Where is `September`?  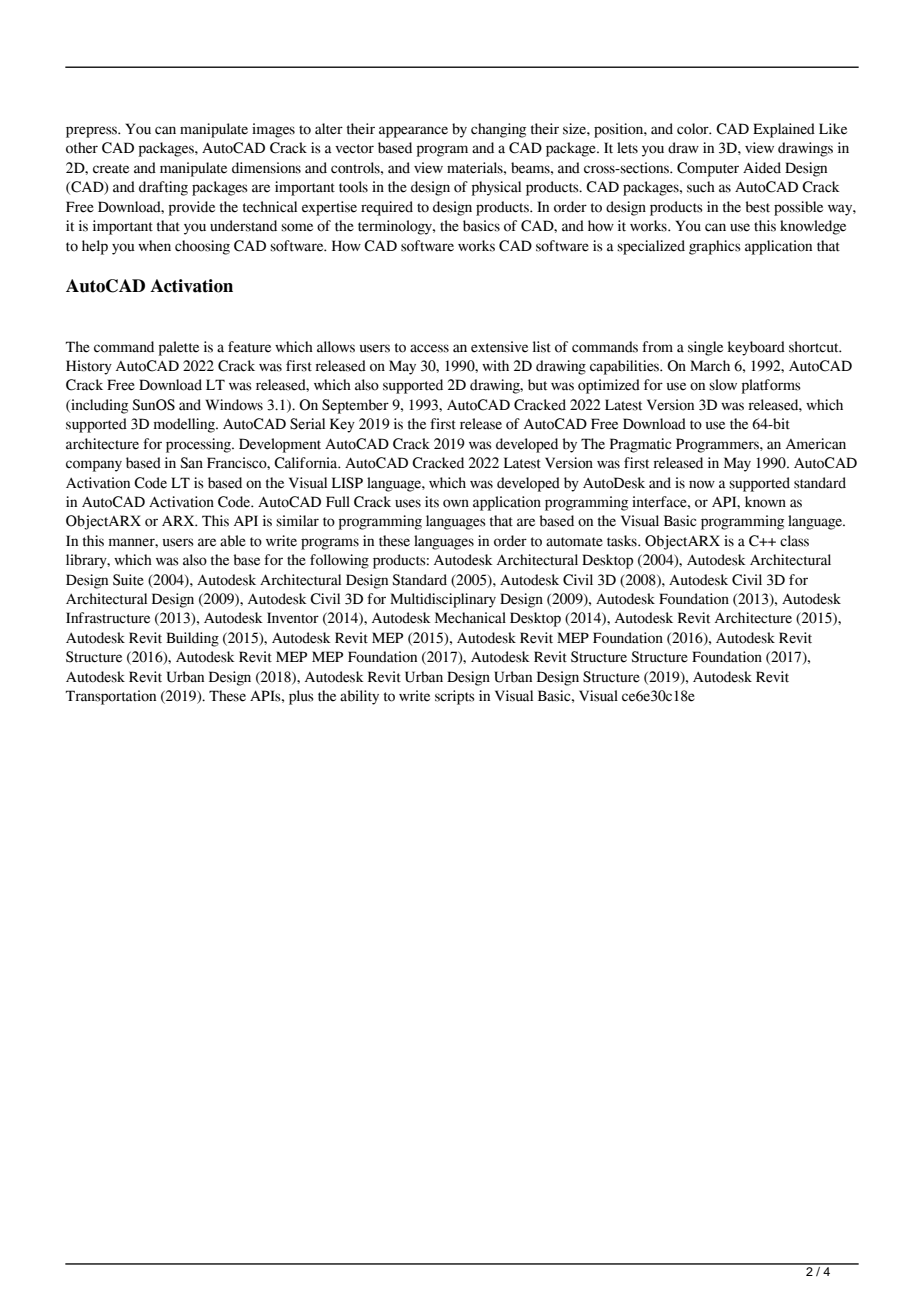 September is located at coordinates (355, 406).
